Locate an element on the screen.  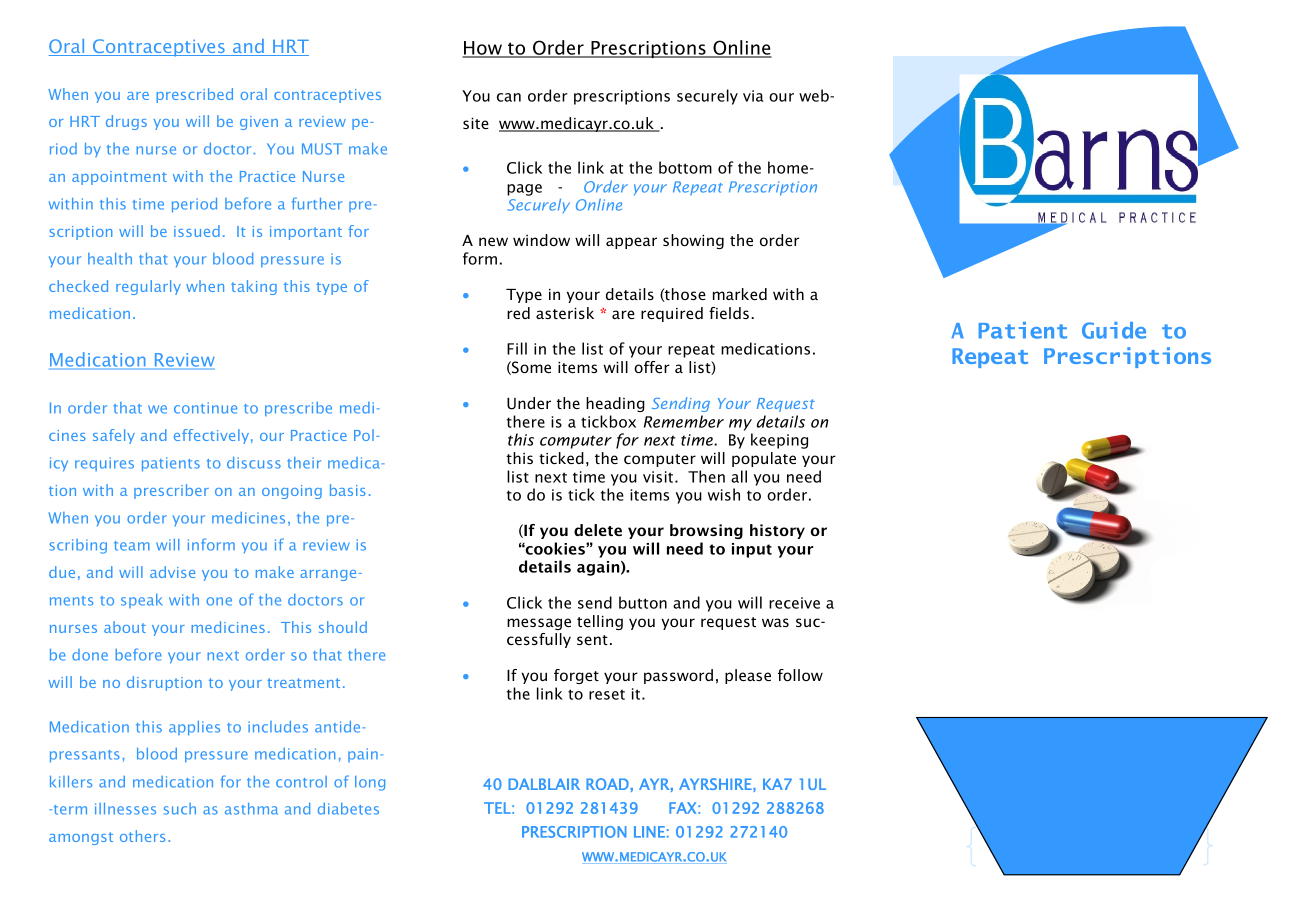
follow is located at coordinates (800, 675).
